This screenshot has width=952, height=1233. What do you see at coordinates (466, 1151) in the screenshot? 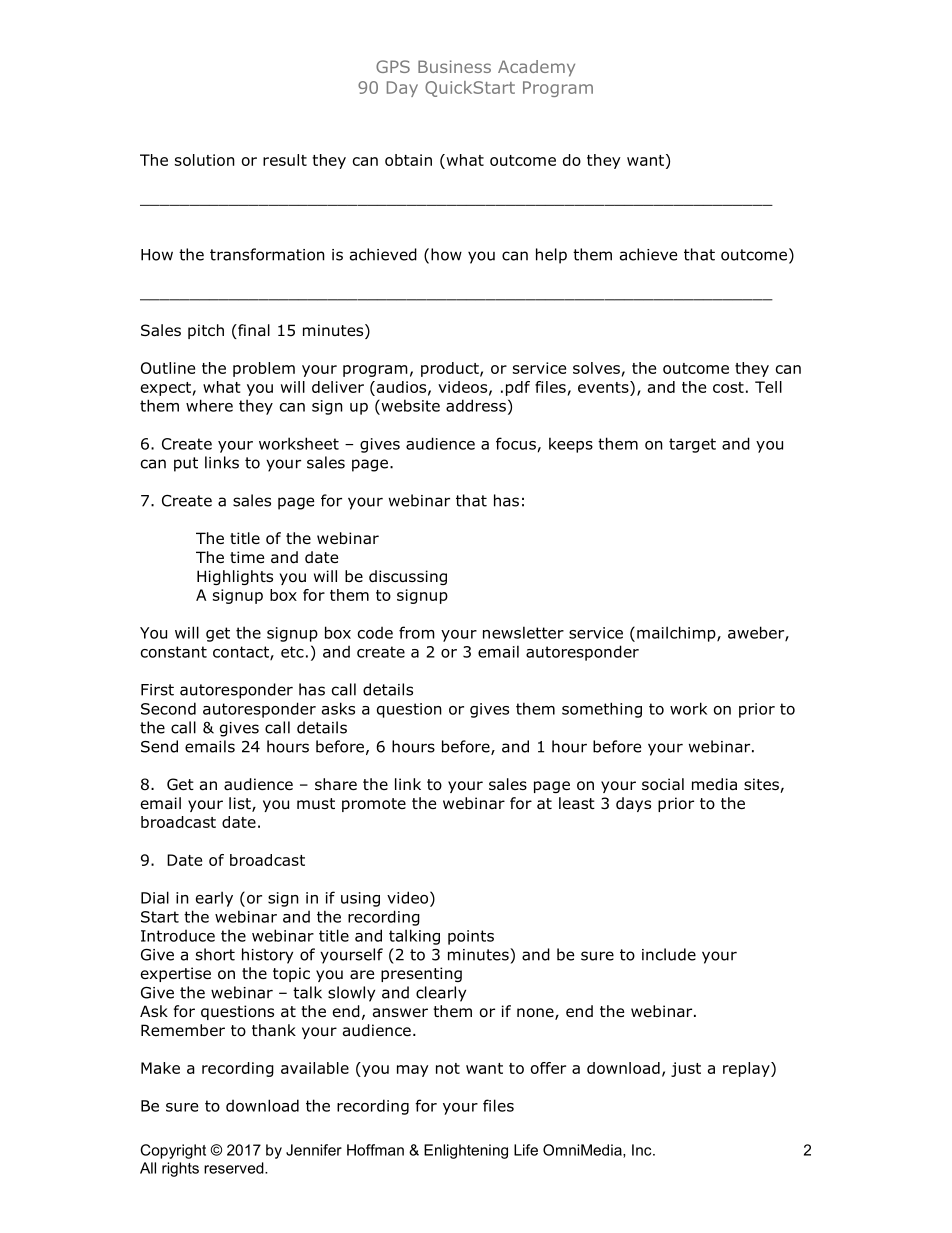
I see `Enlightening` at bounding box center [466, 1151].
